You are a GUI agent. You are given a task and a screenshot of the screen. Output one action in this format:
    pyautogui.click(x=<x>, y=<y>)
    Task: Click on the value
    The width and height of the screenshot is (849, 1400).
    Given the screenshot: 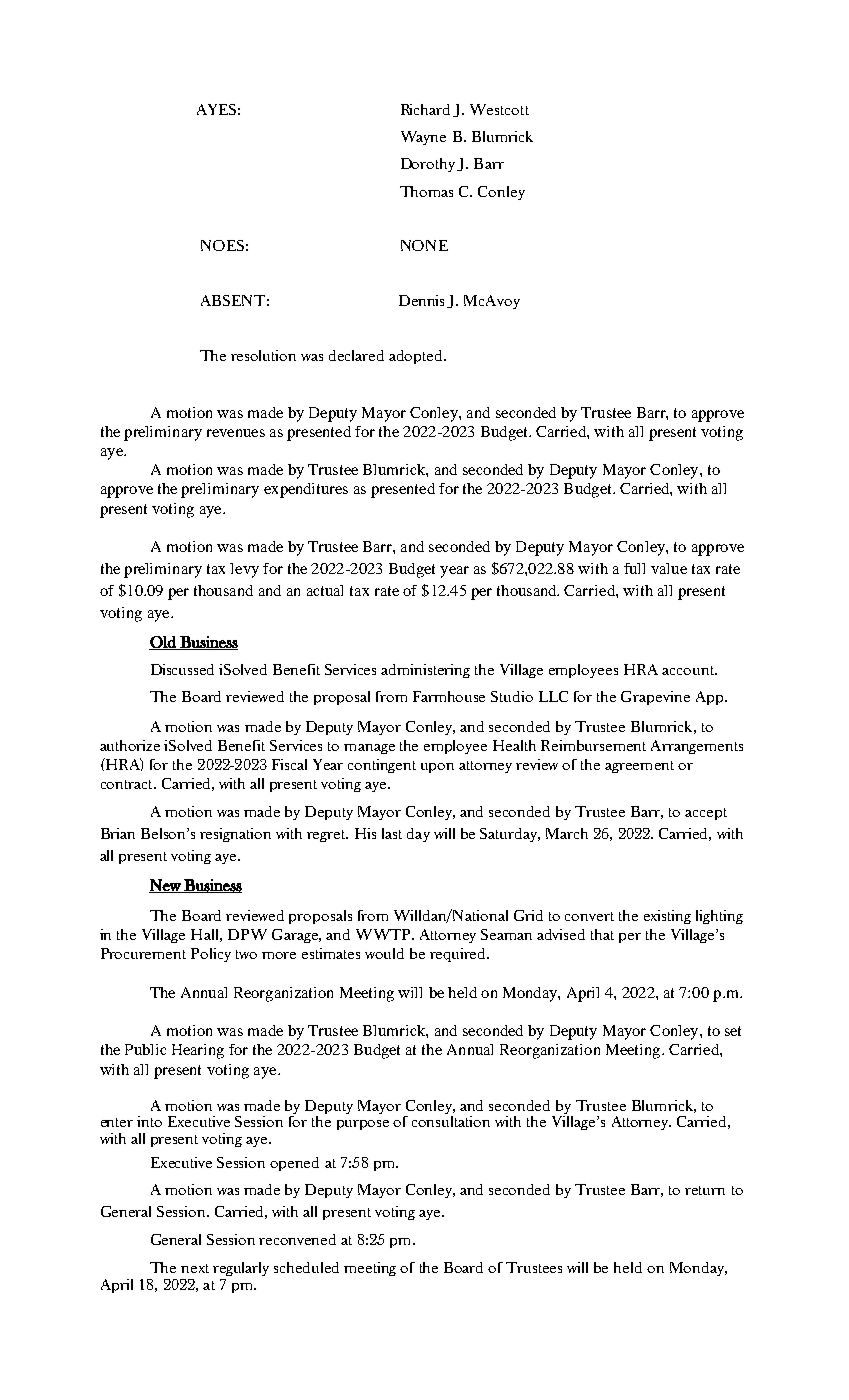 What is the action you would take?
    pyautogui.click(x=669, y=568)
